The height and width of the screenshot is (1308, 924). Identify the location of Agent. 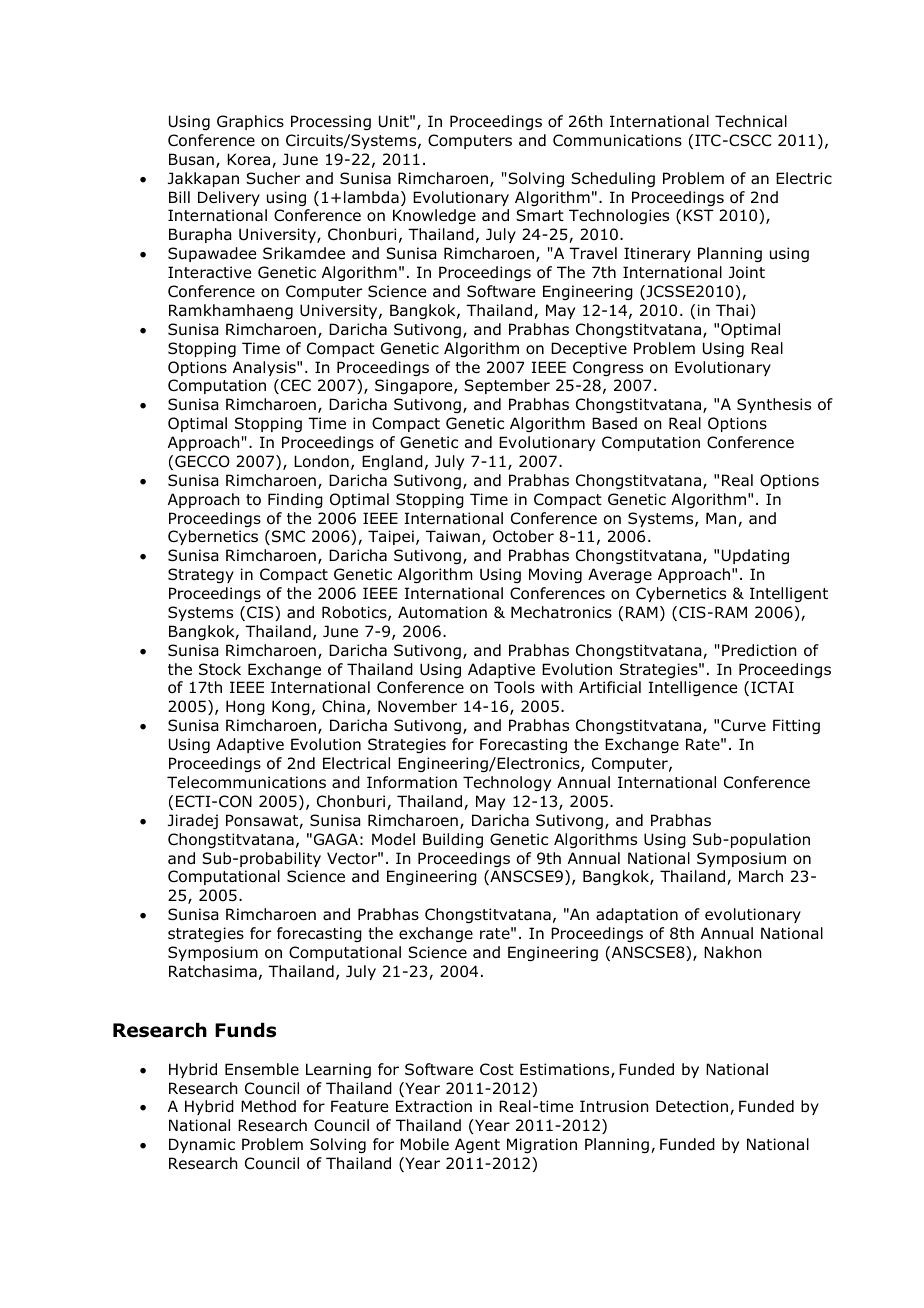
(477, 1145).
